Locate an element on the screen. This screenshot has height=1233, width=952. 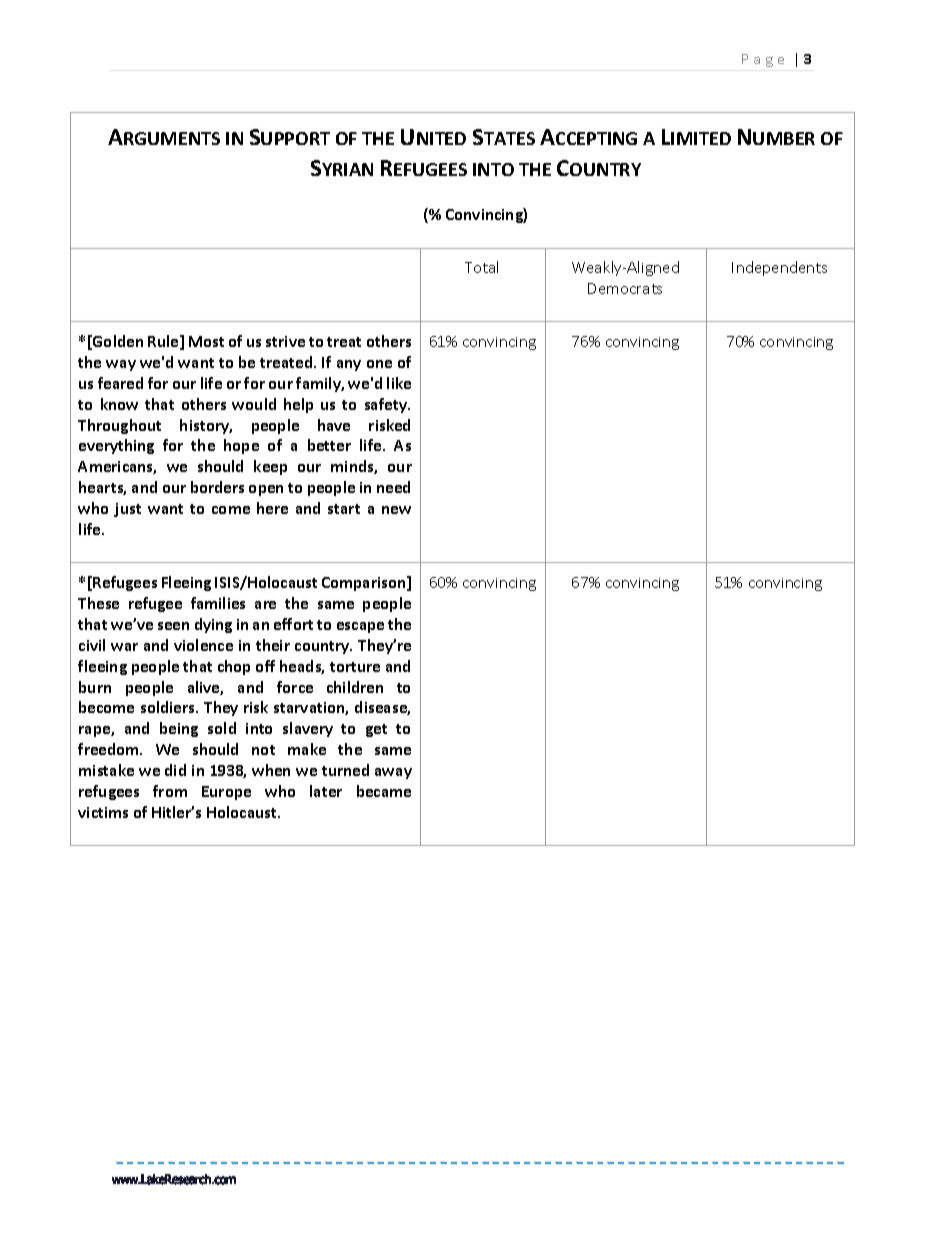
everything is located at coordinates (116, 446).
